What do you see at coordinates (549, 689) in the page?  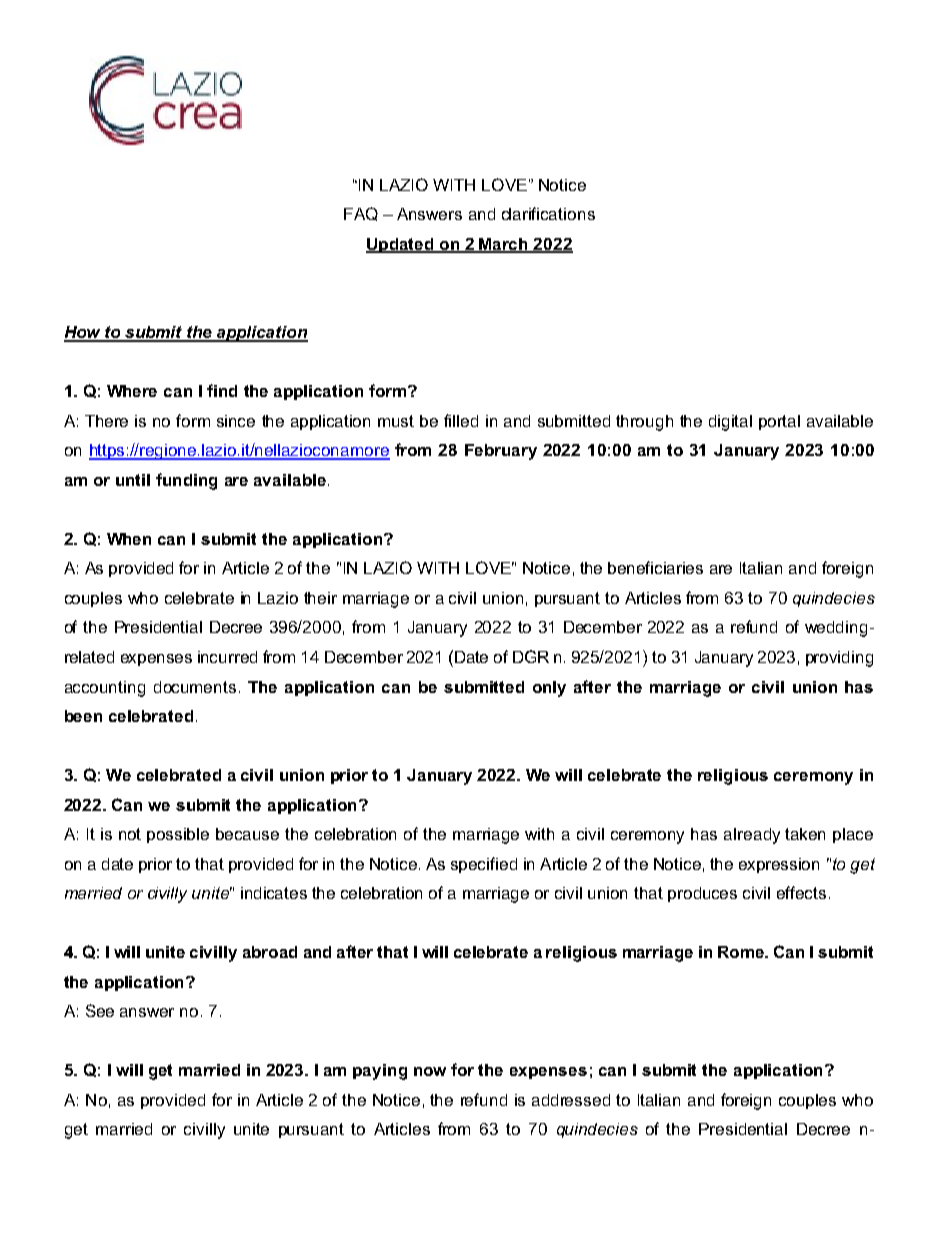 I see `only` at bounding box center [549, 689].
